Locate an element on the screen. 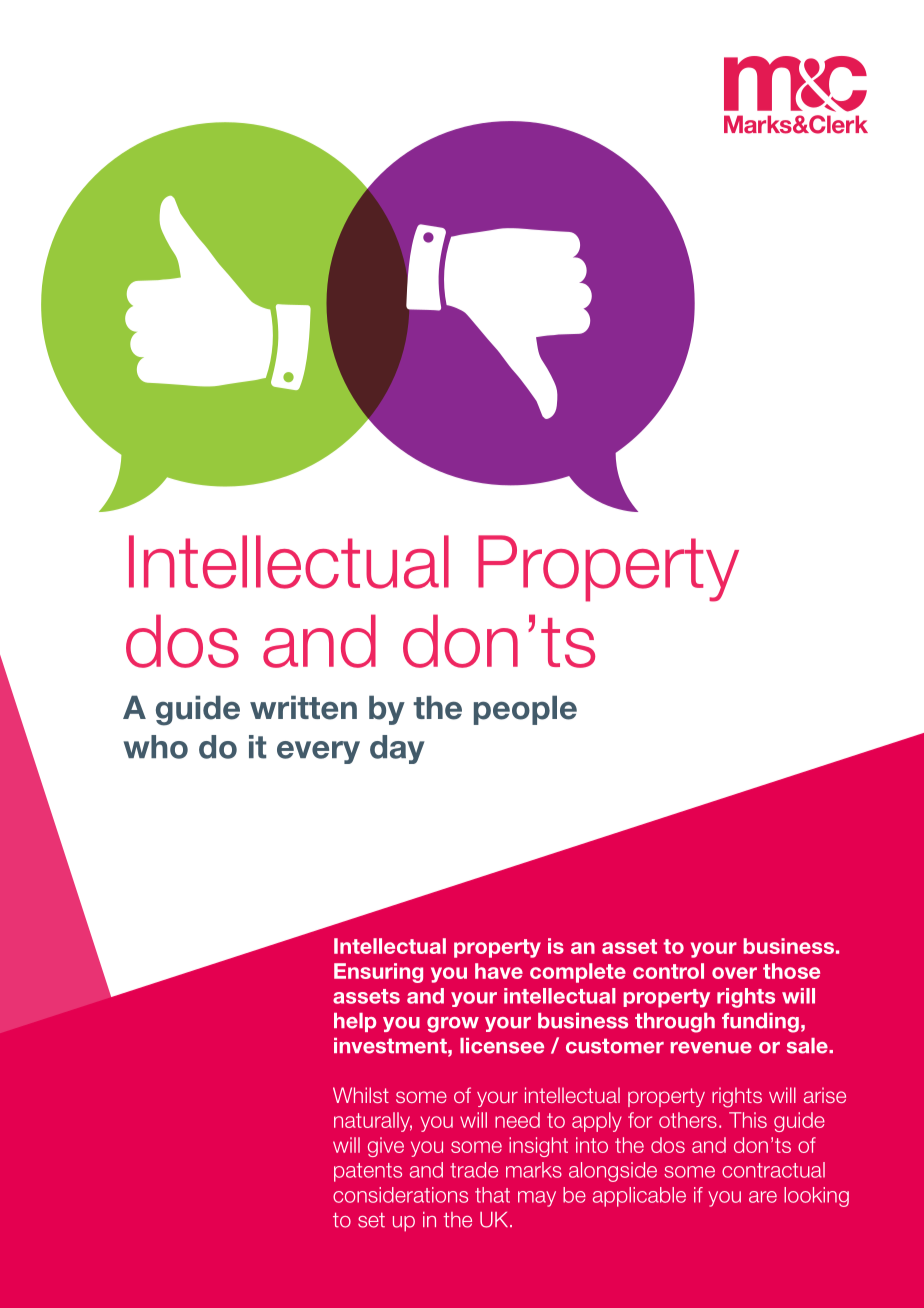 Image resolution: width=924 pixels, height=1308 pixels. written is located at coordinates (303, 707).
